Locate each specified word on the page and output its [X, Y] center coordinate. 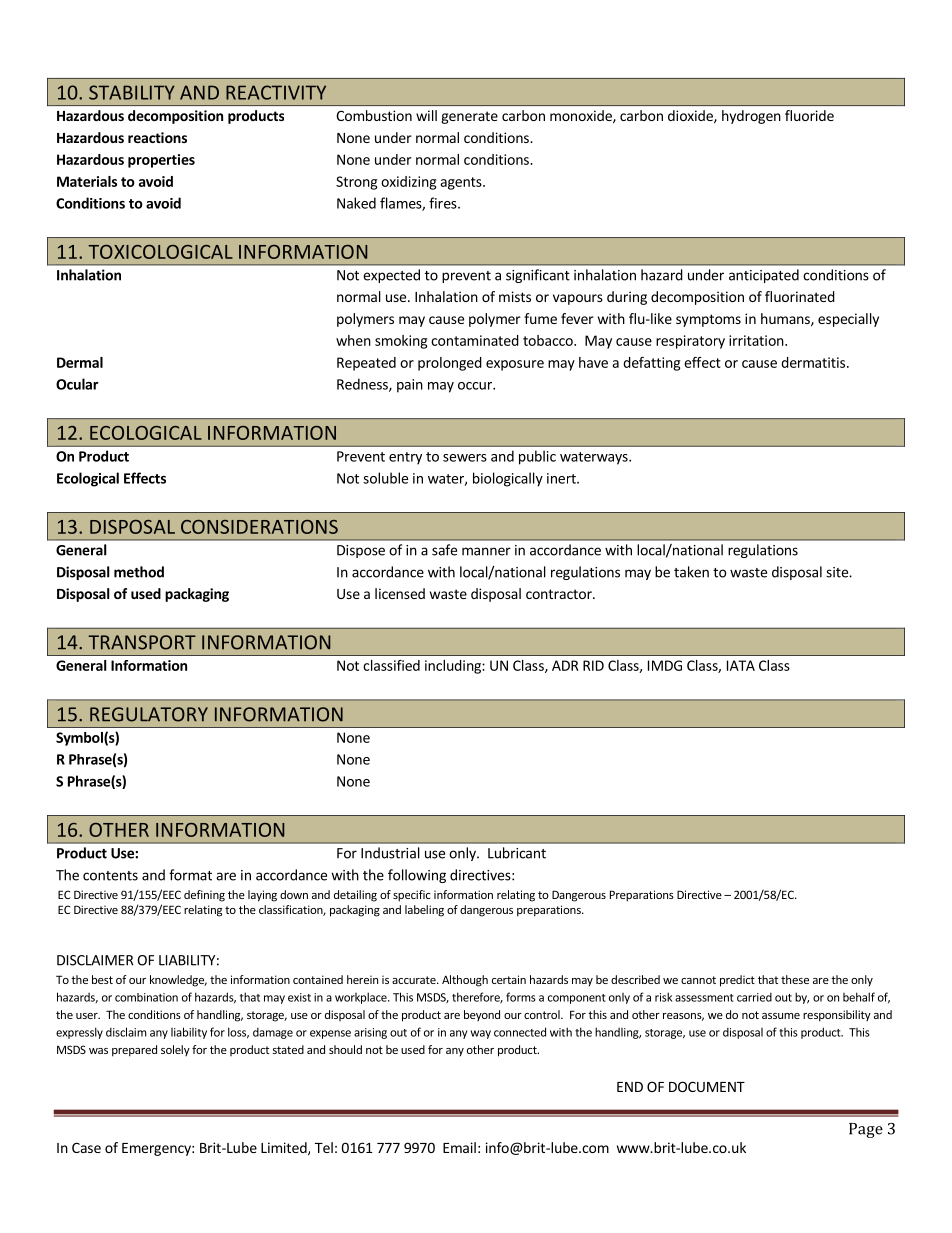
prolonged [450, 364]
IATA [741, 665]
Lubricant [517, 853]
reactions [157, 137]
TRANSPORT [142, 642]
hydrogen [751, 117]
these [795, 979]
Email [459, 1147]
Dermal [80, 362]
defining [204, 896]
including [454, 667]
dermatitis [813, 362]
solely [175, 1050]
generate [469, 117]
